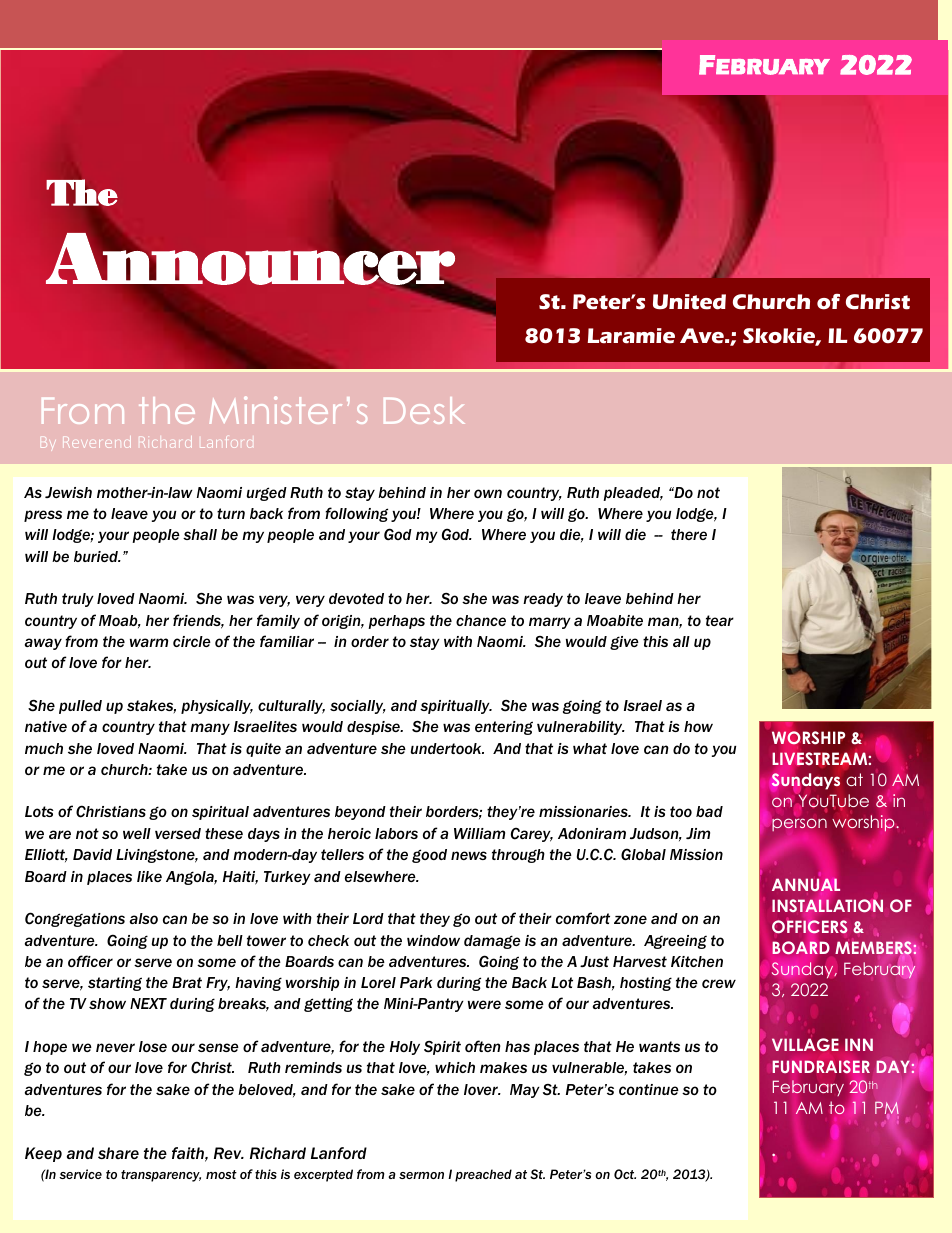 This screenshot has height=1233, width=952. Describe the element at coordinates (481, 620) in the screenshot. I see `chance` at that location.
